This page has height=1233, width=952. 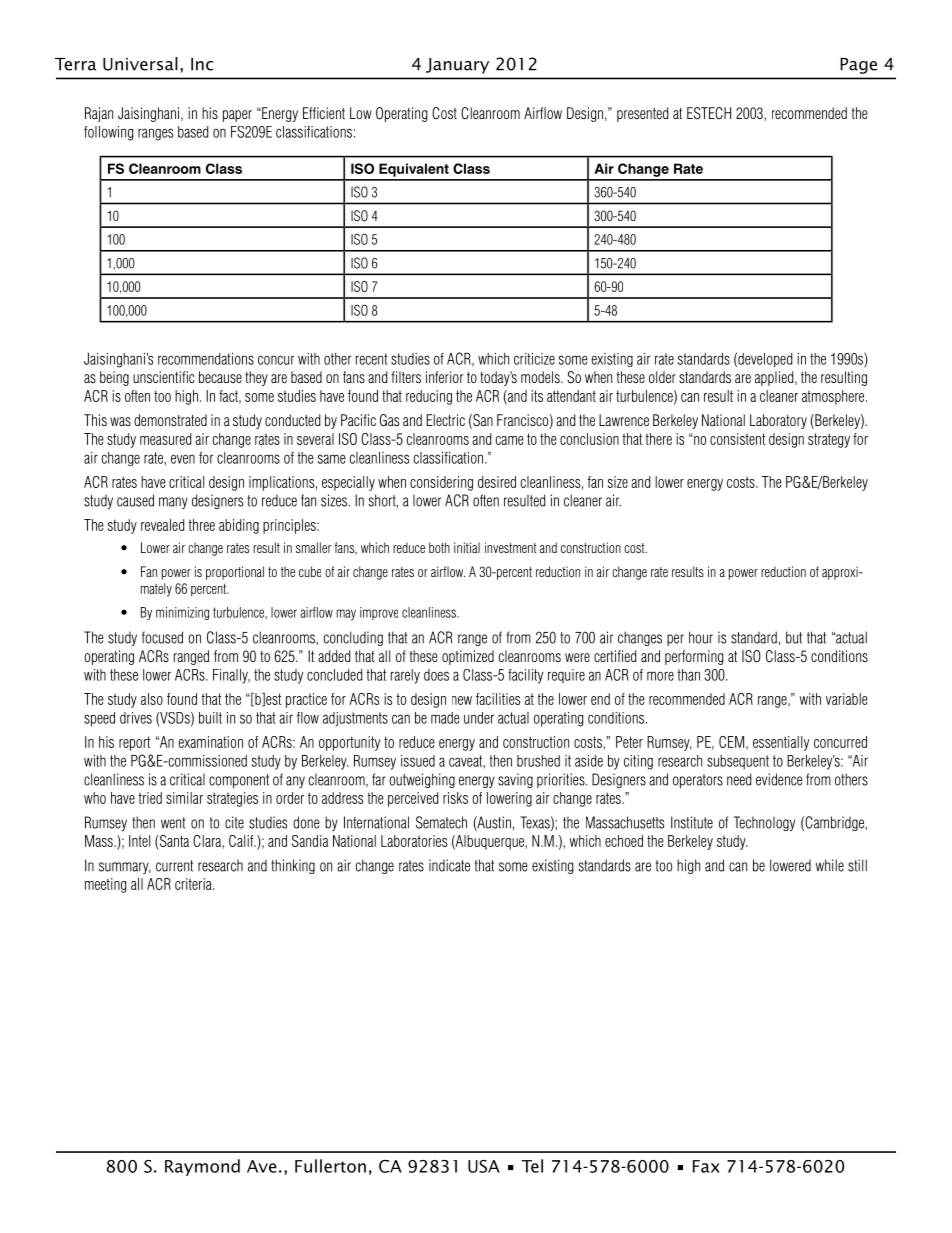 I want to click on older, so click(x=662, y=377).
